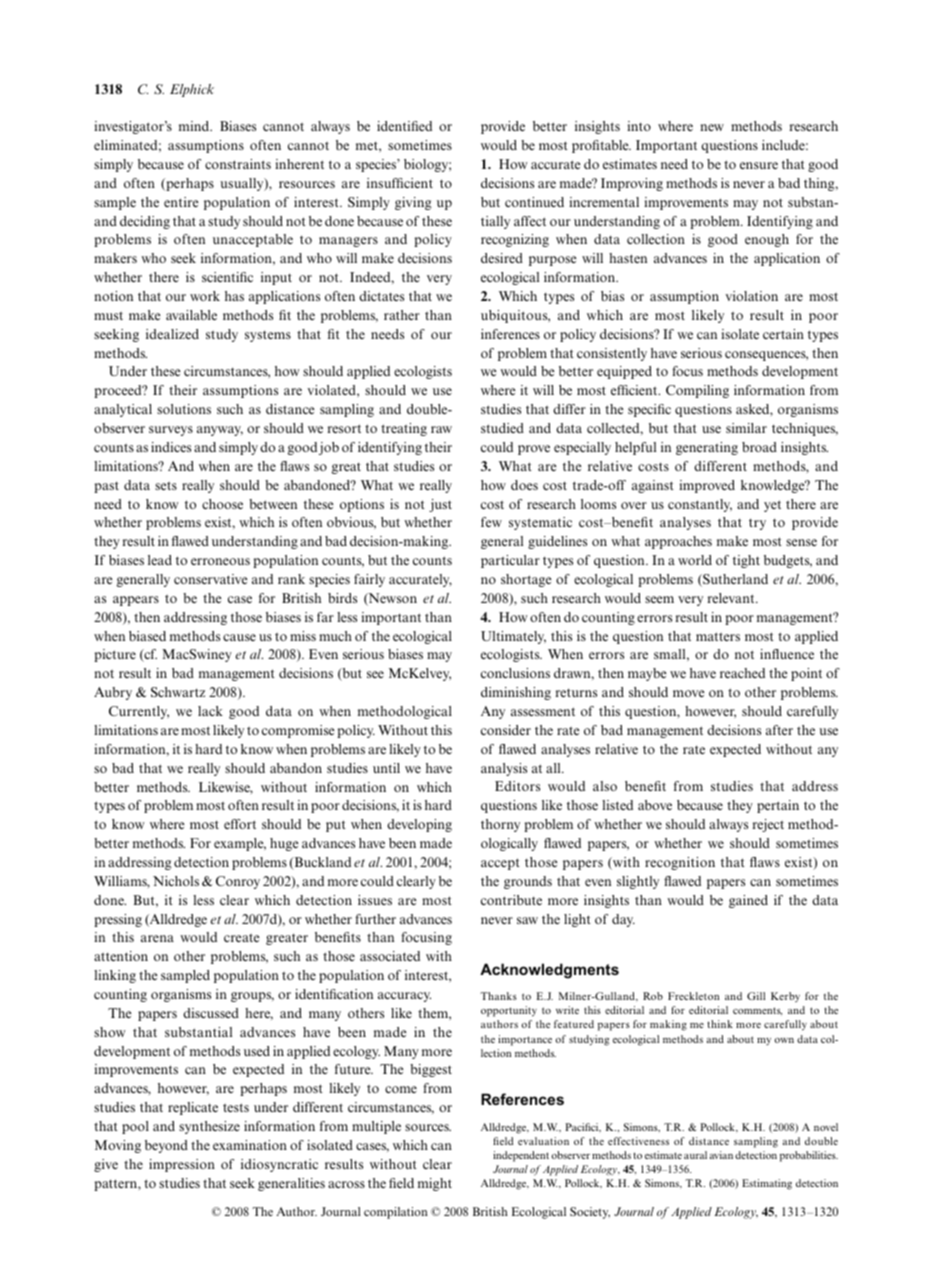 The height and width of the screenshot is (1288, 936). I want to click on solutions, so click(184, 409).
